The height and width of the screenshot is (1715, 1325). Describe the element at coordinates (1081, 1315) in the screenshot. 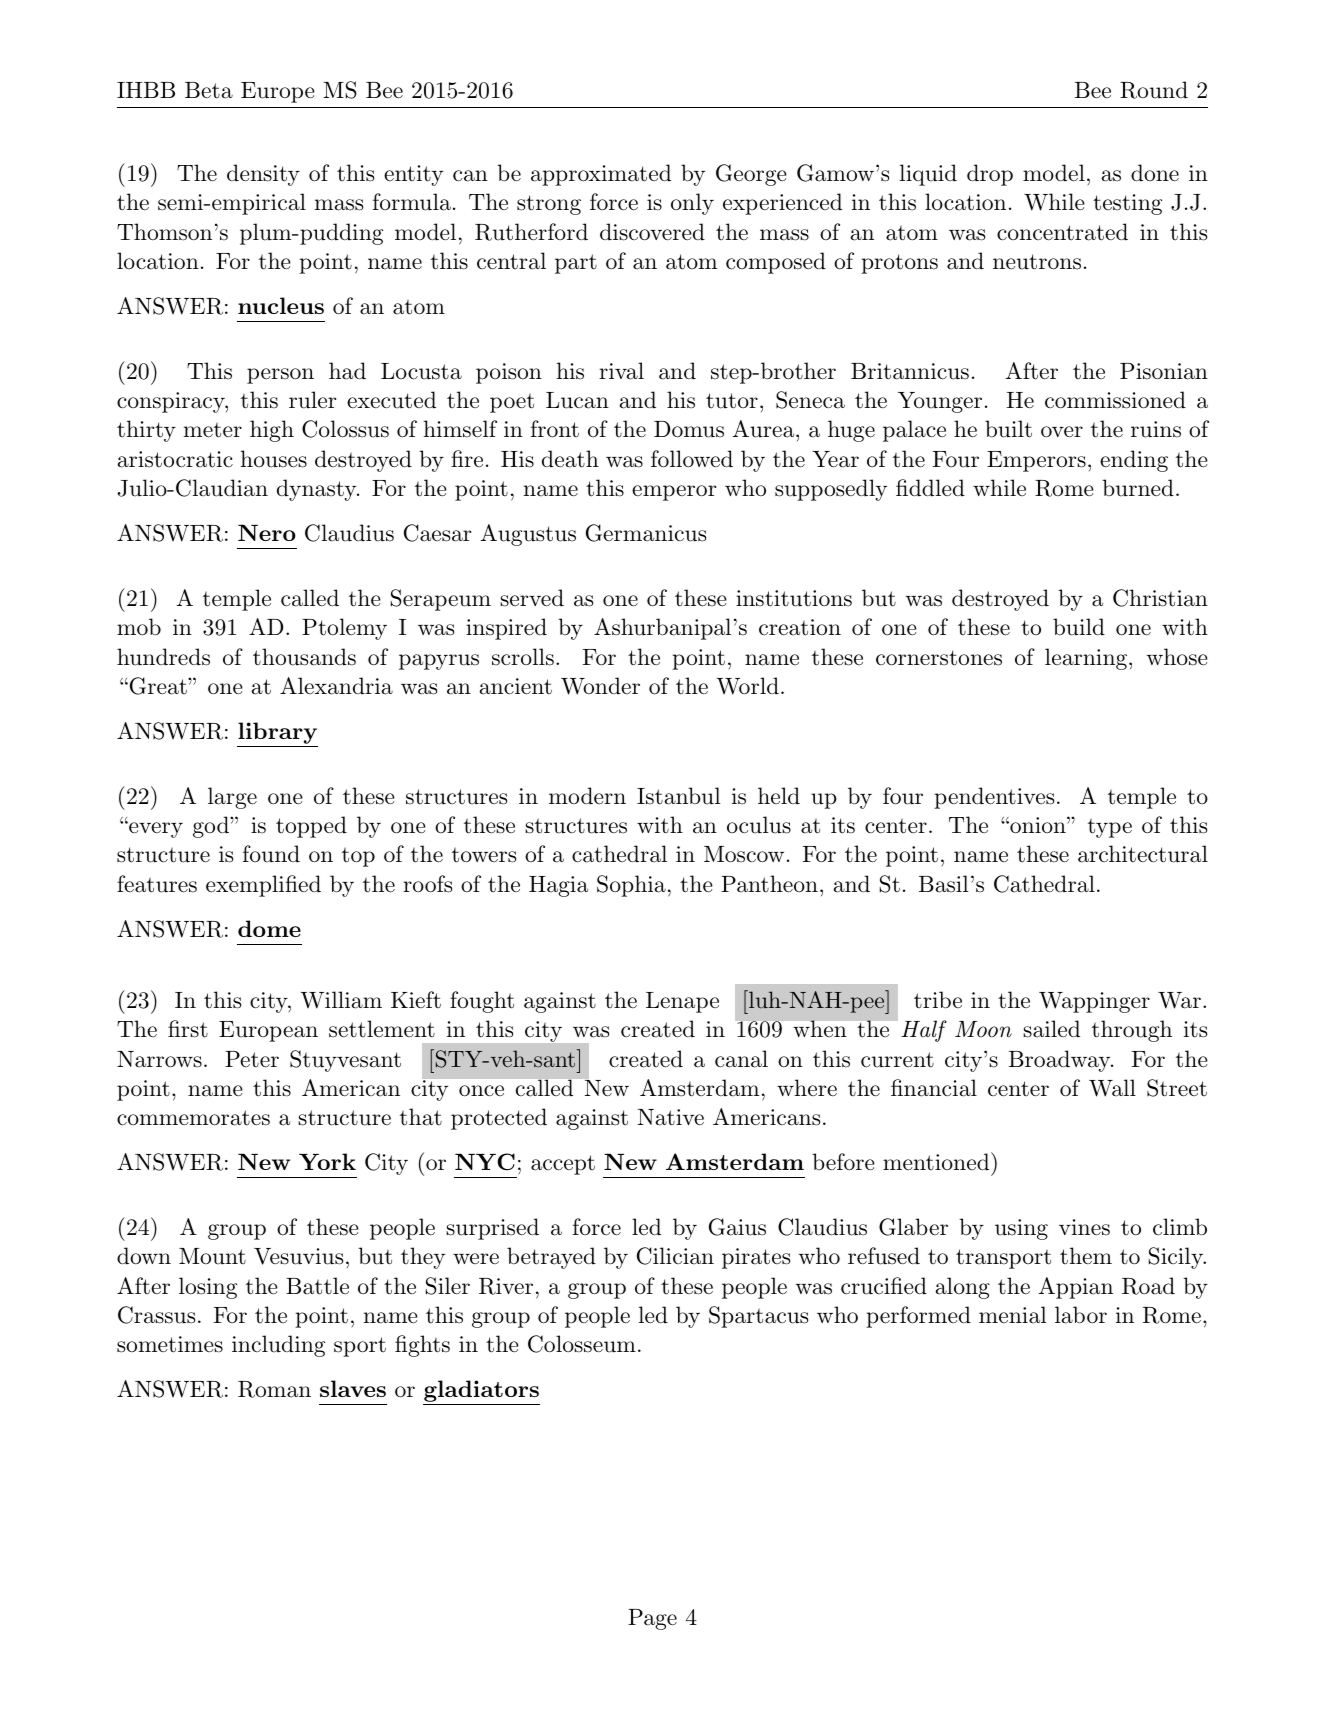

I see `labor` at that location.
